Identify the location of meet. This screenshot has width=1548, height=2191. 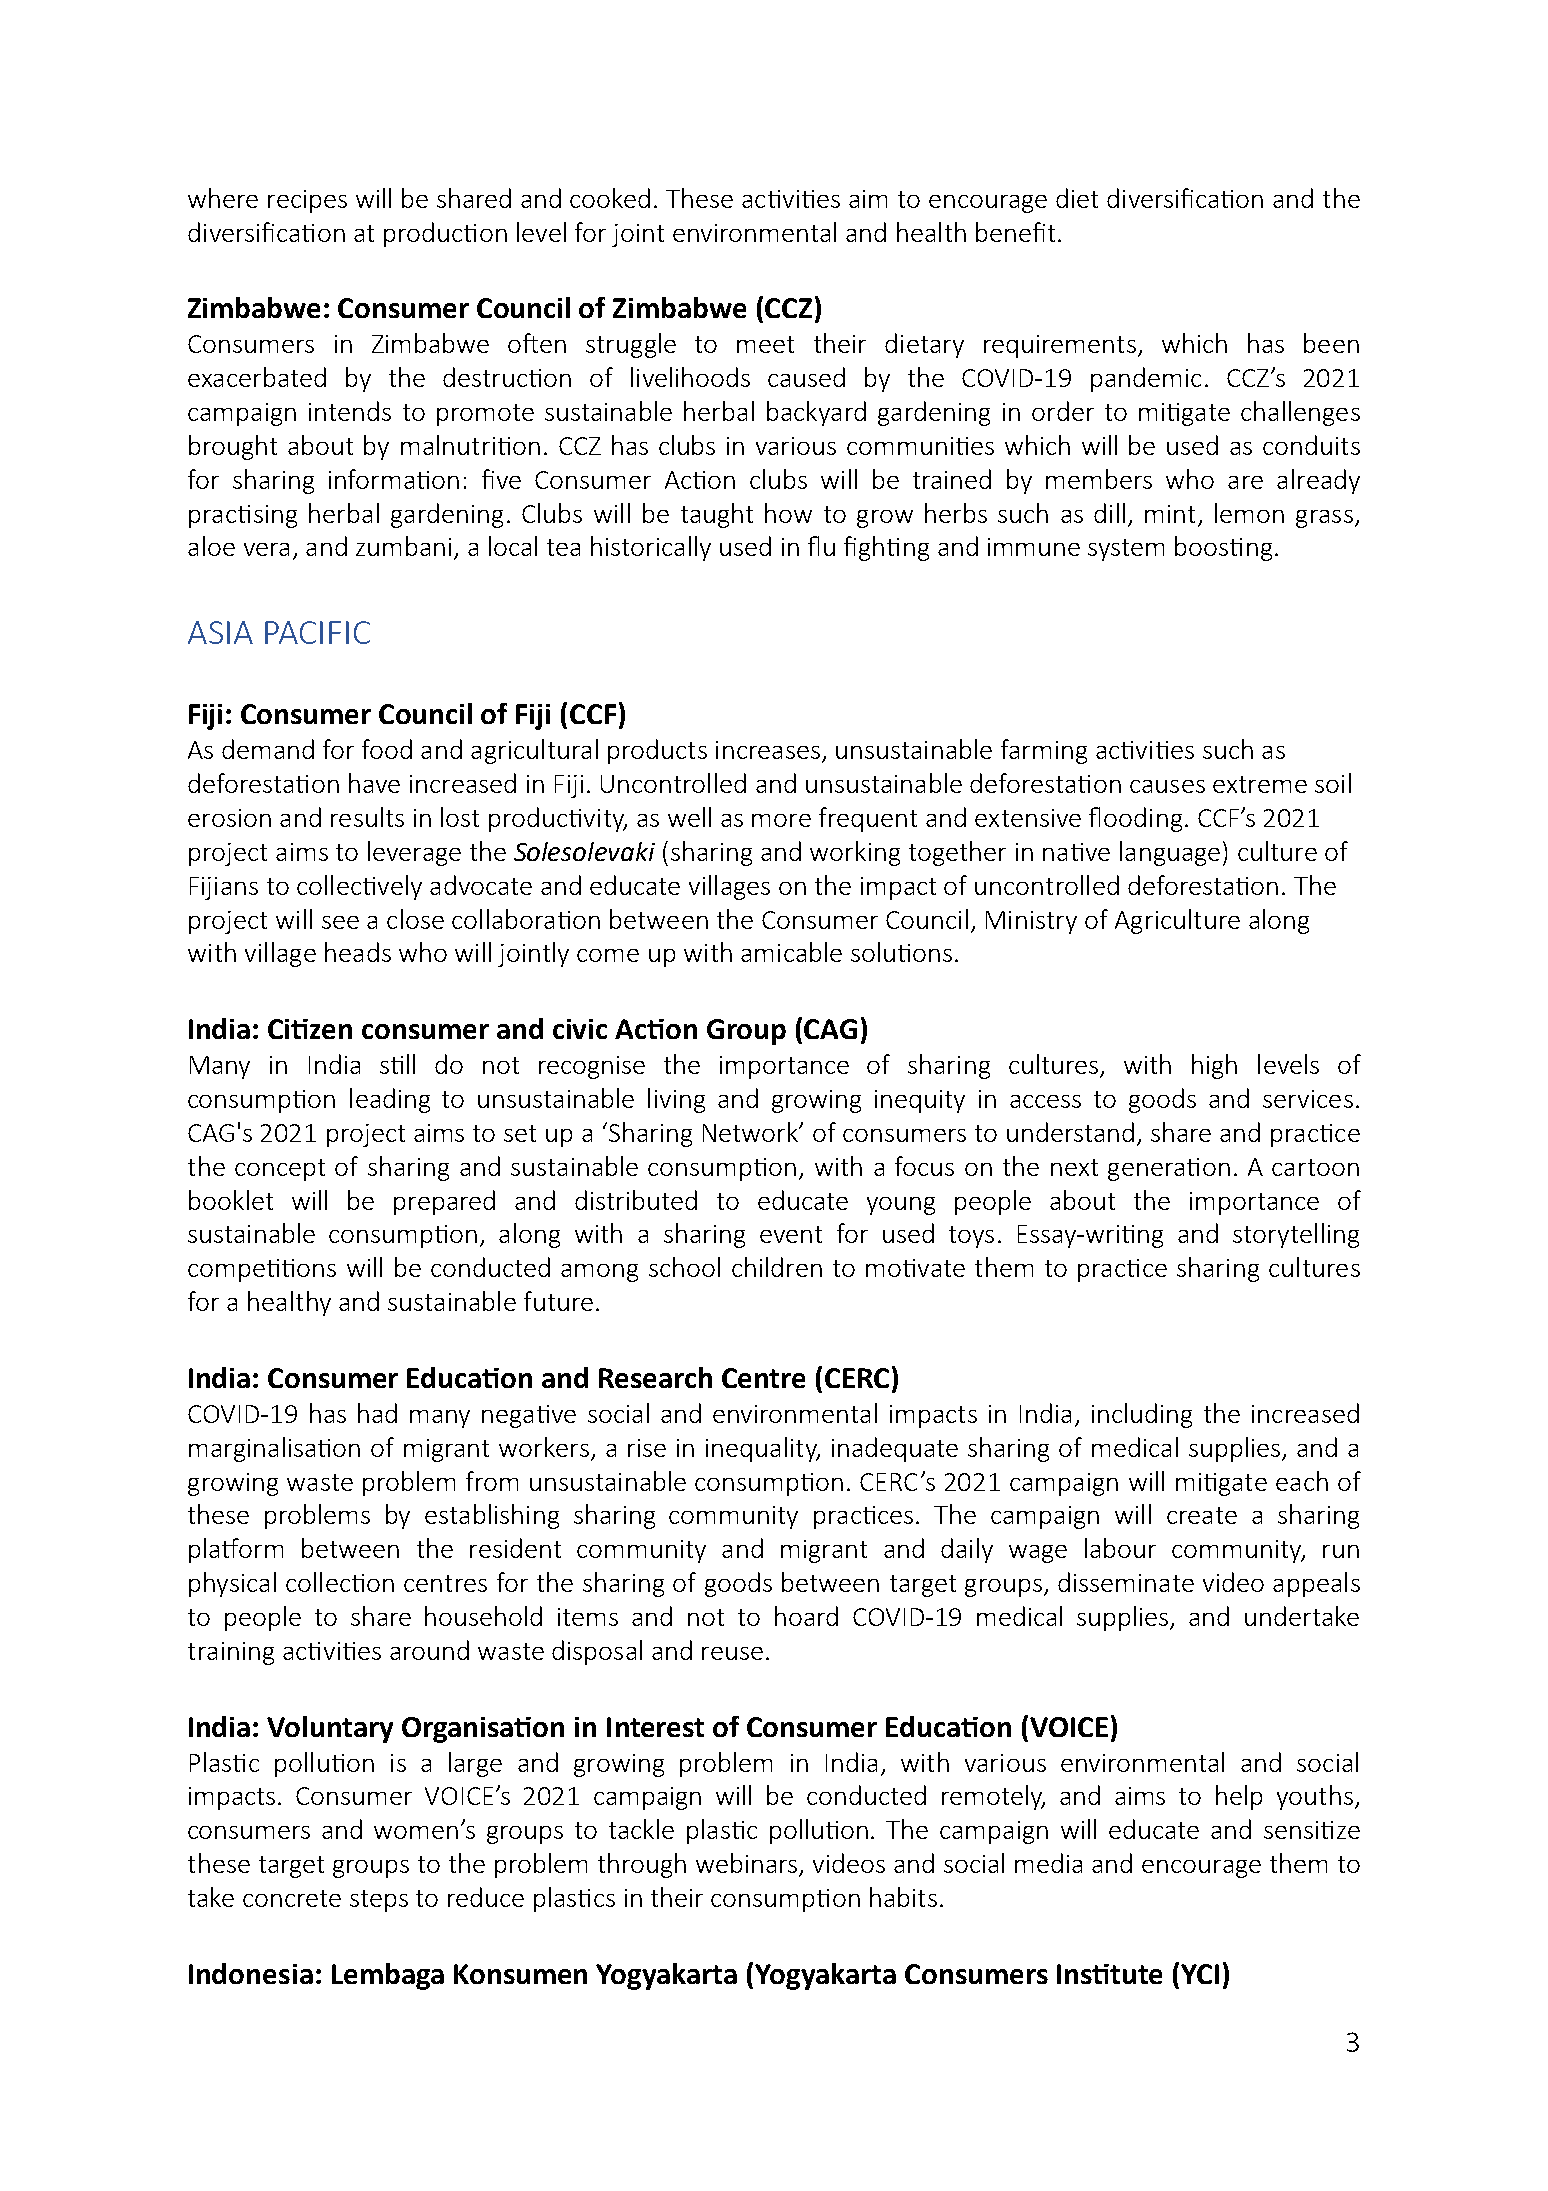
(765, 344).
